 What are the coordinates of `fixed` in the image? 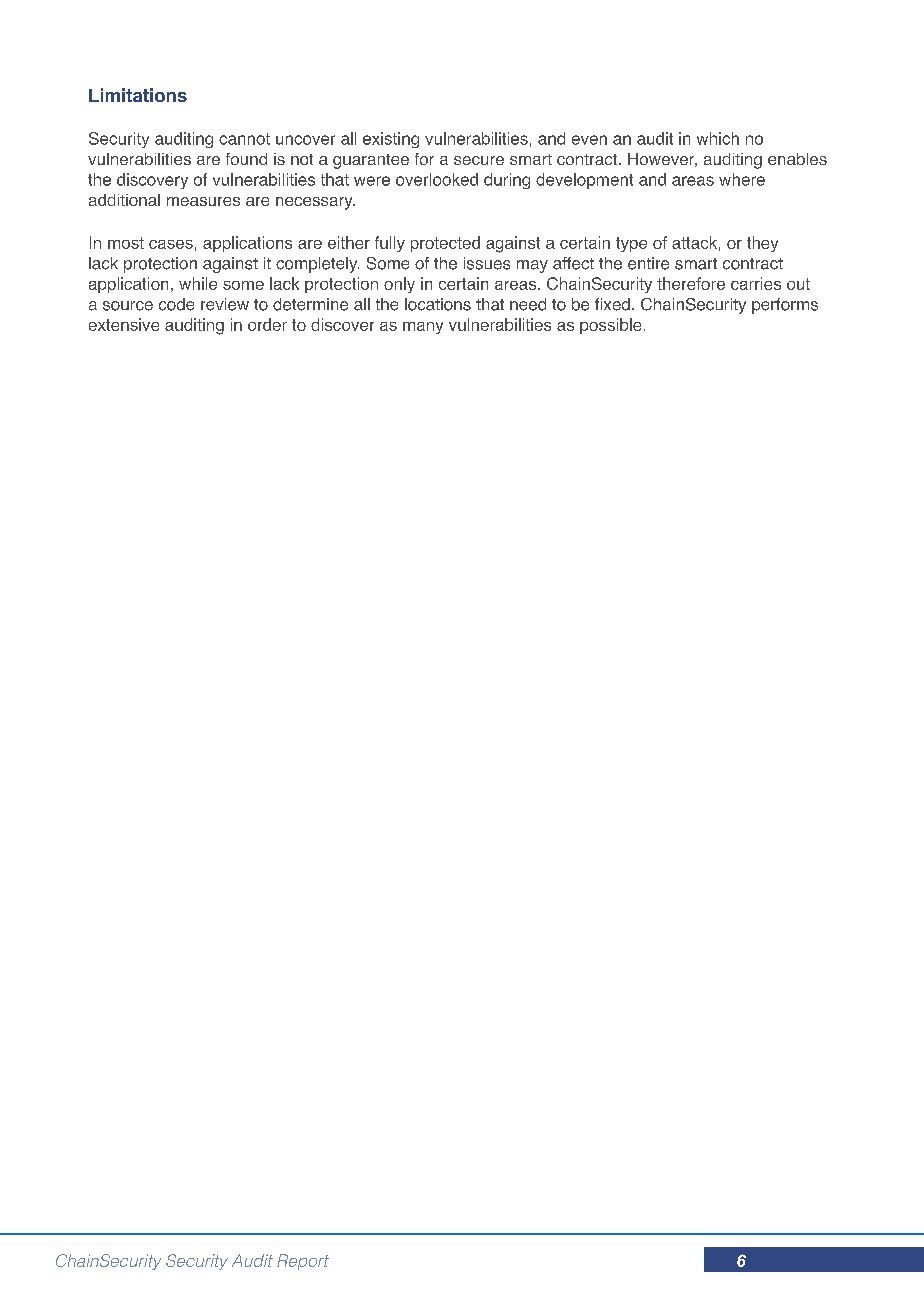 It's located at (612, 304).
